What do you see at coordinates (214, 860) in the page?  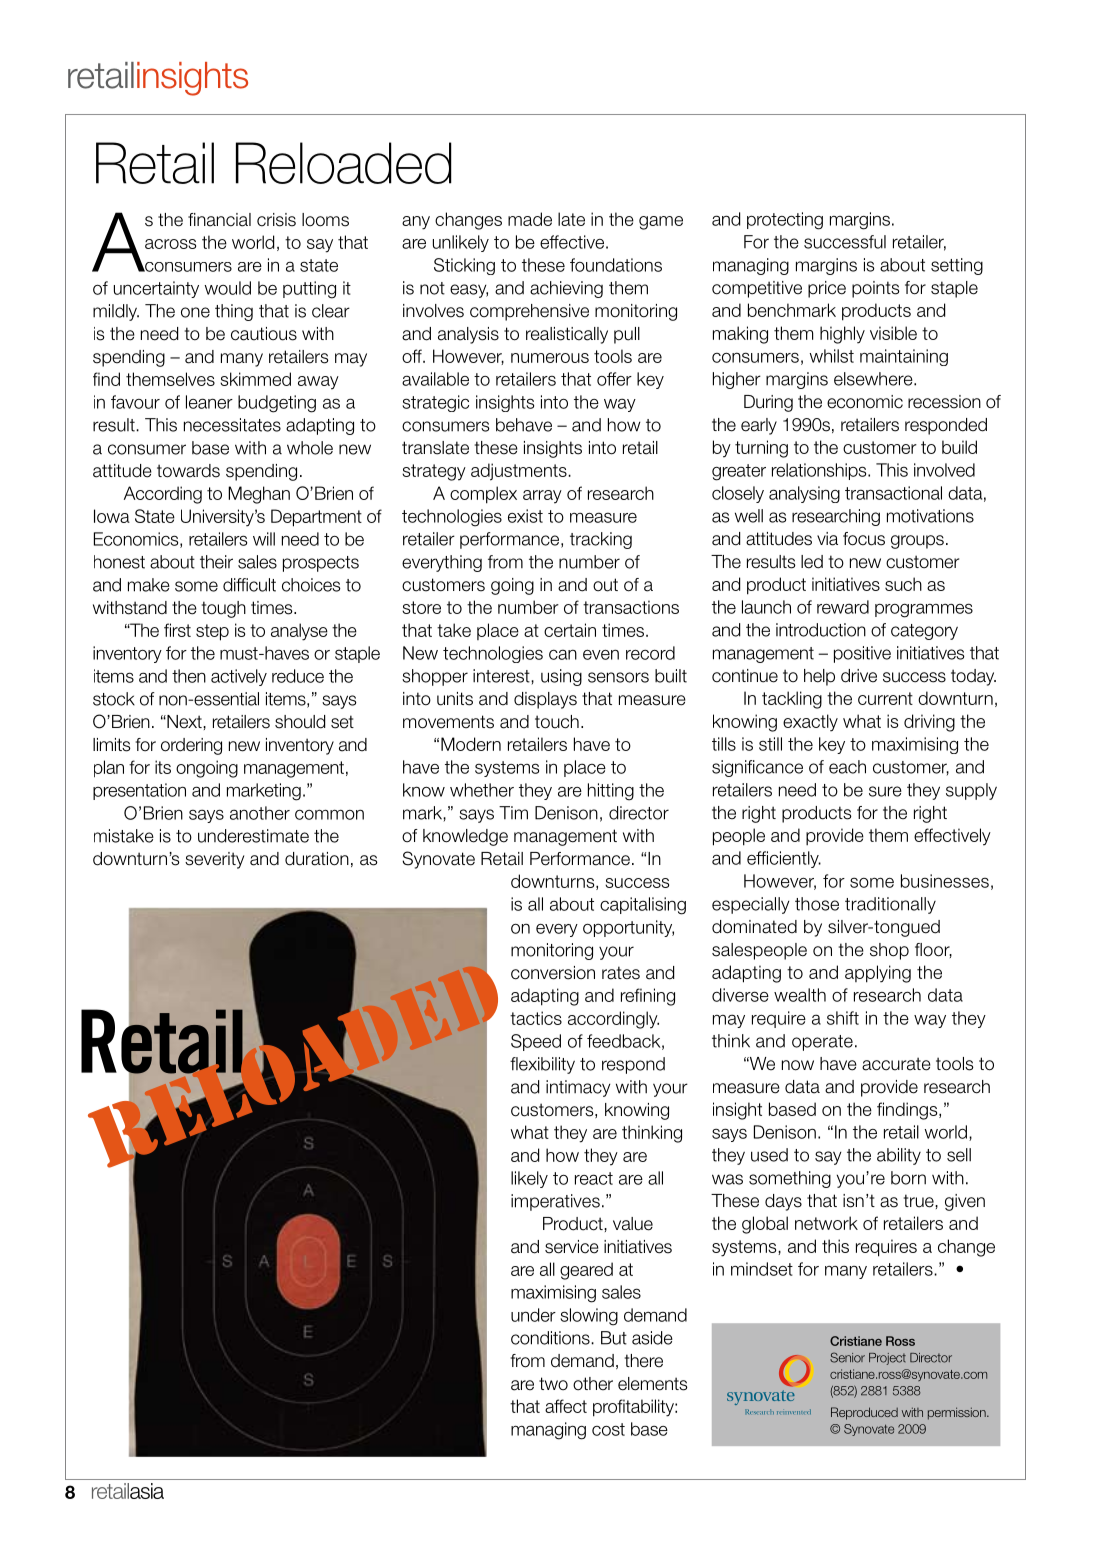 I see `severity` at bounding box center [214, 860].
